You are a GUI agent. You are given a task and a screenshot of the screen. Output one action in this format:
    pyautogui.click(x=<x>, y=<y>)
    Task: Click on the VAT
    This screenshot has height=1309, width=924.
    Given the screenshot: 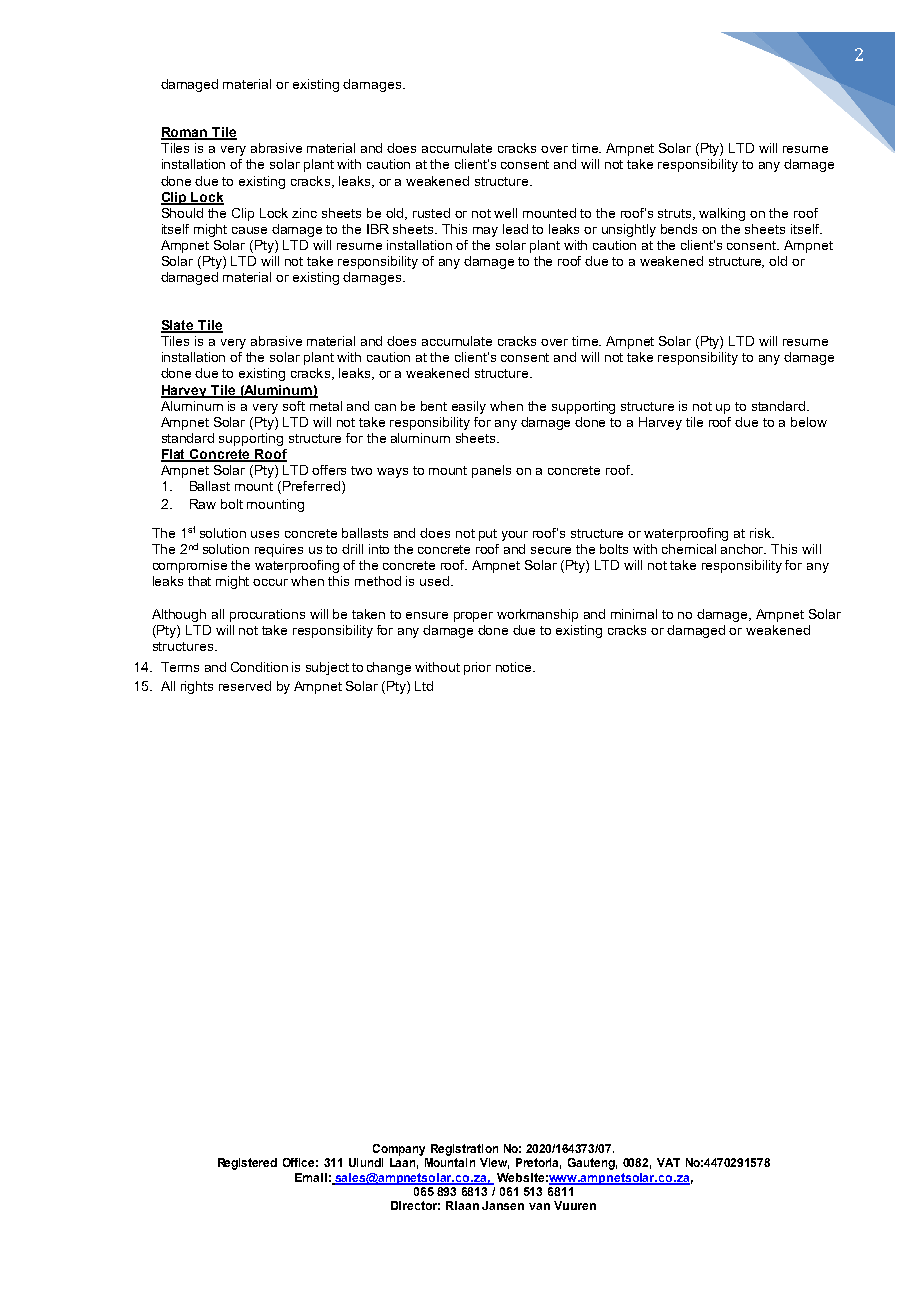 What is the action you would take?
    pyautogui.click(x=668, y=1162)
